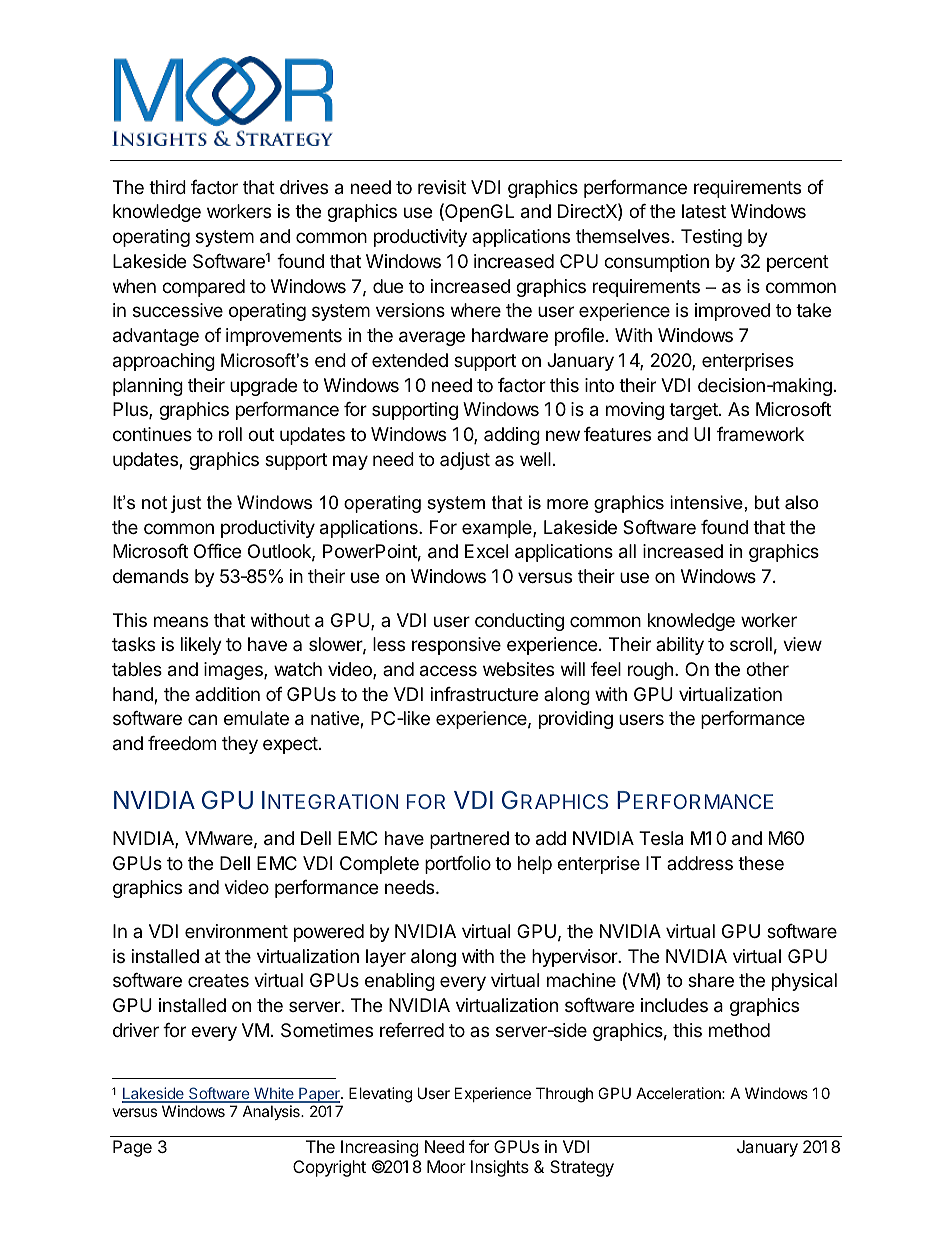  Describe the element at coordinates (739, 1030) in the screenshot. I see `method` at that location.
